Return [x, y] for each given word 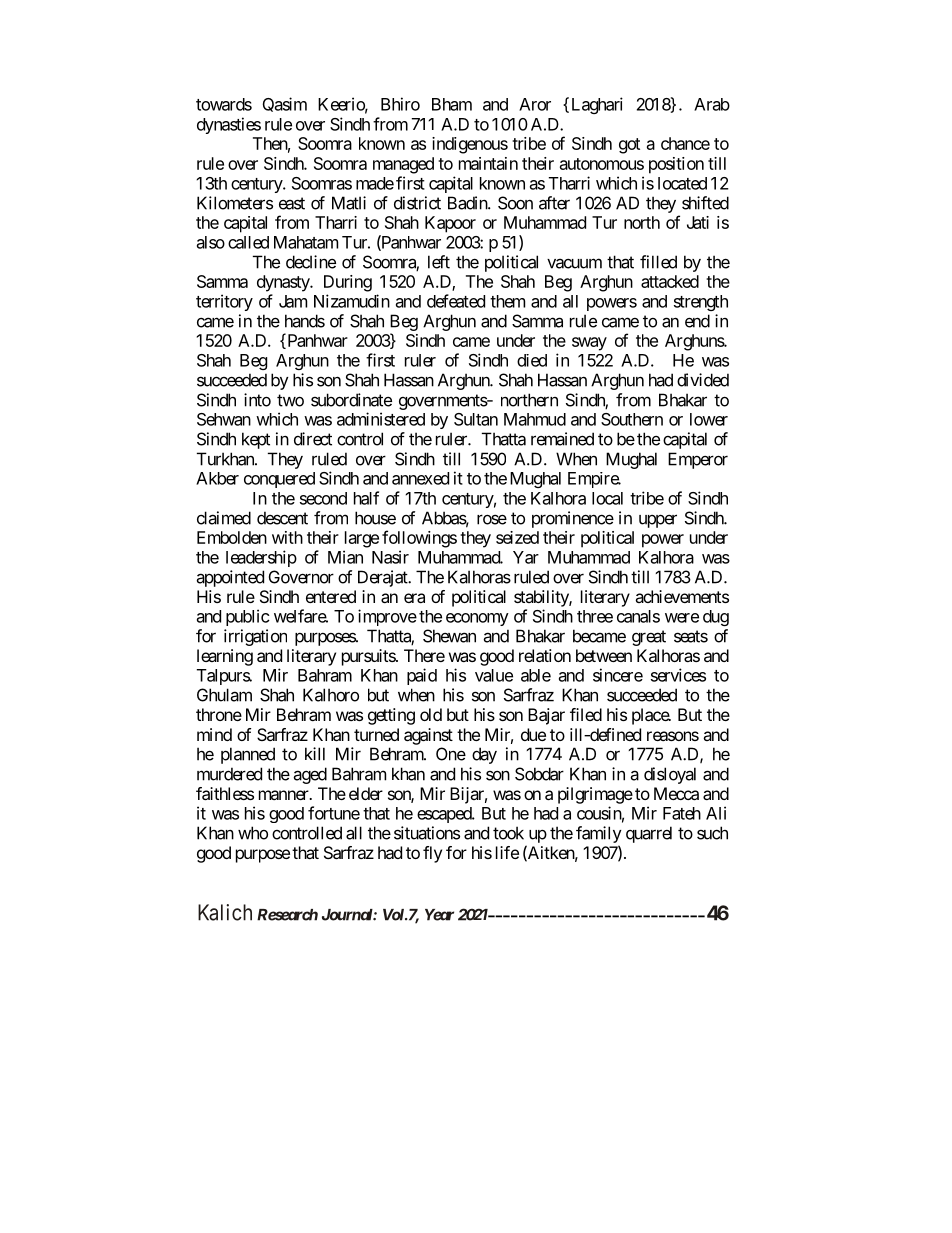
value [494, 675]
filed [586, 714]
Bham [452, 104]
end [697, 321]
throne [219, 714]
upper [658, 521]
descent [282, 518]
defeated [456, 301]
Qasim [285, 104]
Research [287, 915]
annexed [420, 478]
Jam [293, 301]
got [629, 146]
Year [439, 915]
